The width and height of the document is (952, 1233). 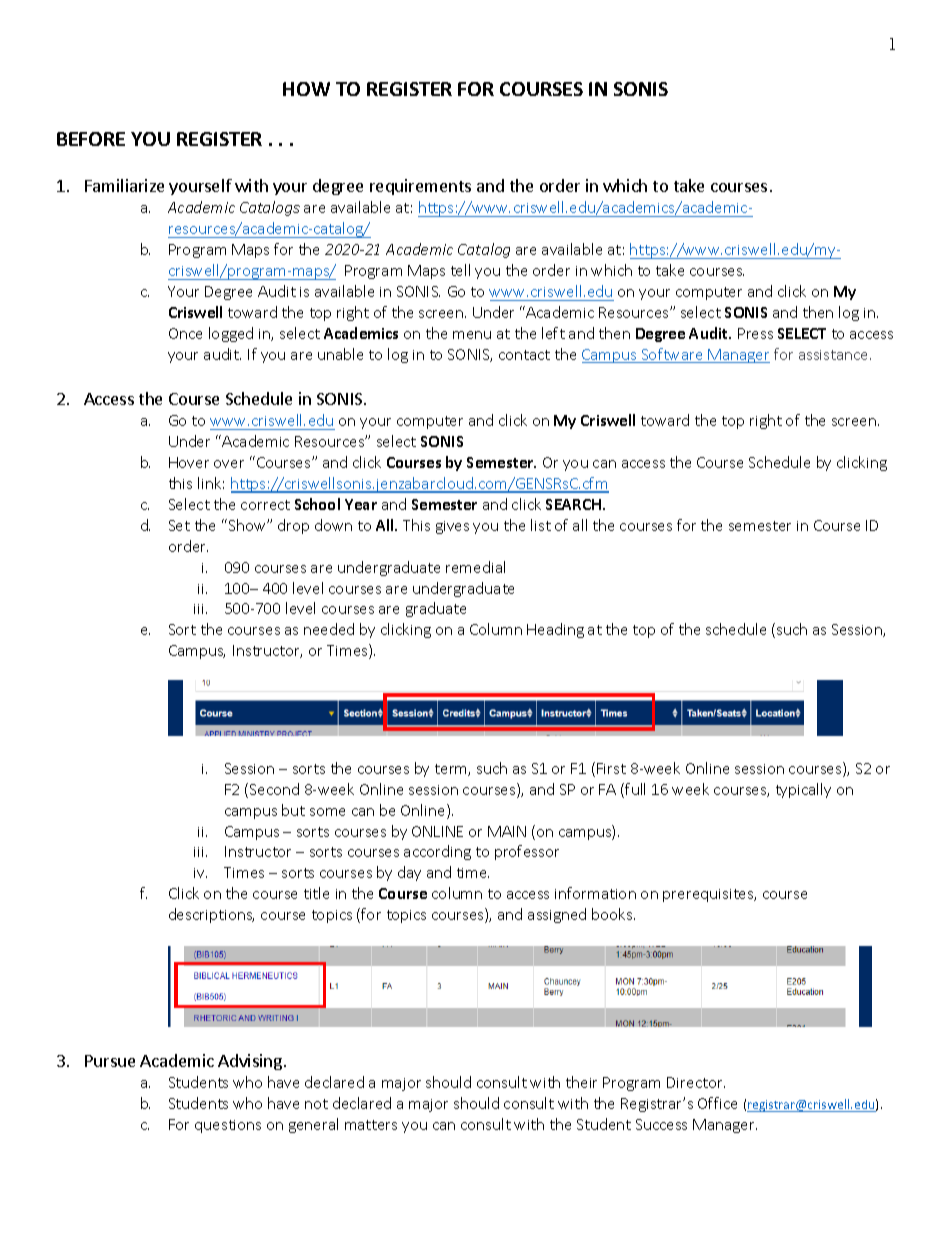 I want to click on menu, so click(x=472, y=335).
